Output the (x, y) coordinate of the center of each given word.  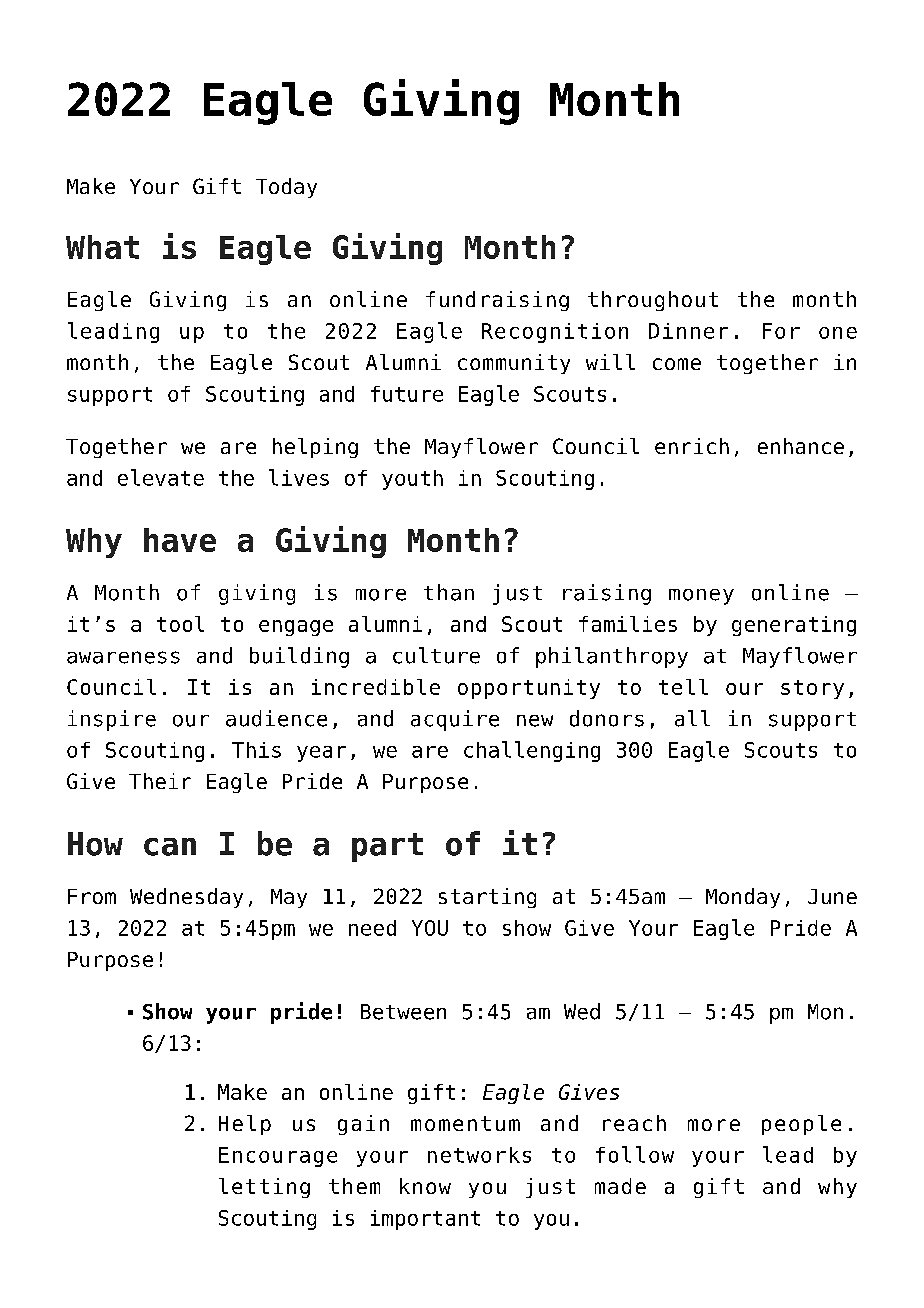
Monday (743, 898)
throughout (653, 301)
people (801, 1125)
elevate (161, 477)
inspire (112, 720)
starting (487, 898)
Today (286, 188)
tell (683, 687)
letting (264, 1188)
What (102, 247)
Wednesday (186, 898)
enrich (692, 446)
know (425, 1186)
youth (412, 480)
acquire (455, 720)
